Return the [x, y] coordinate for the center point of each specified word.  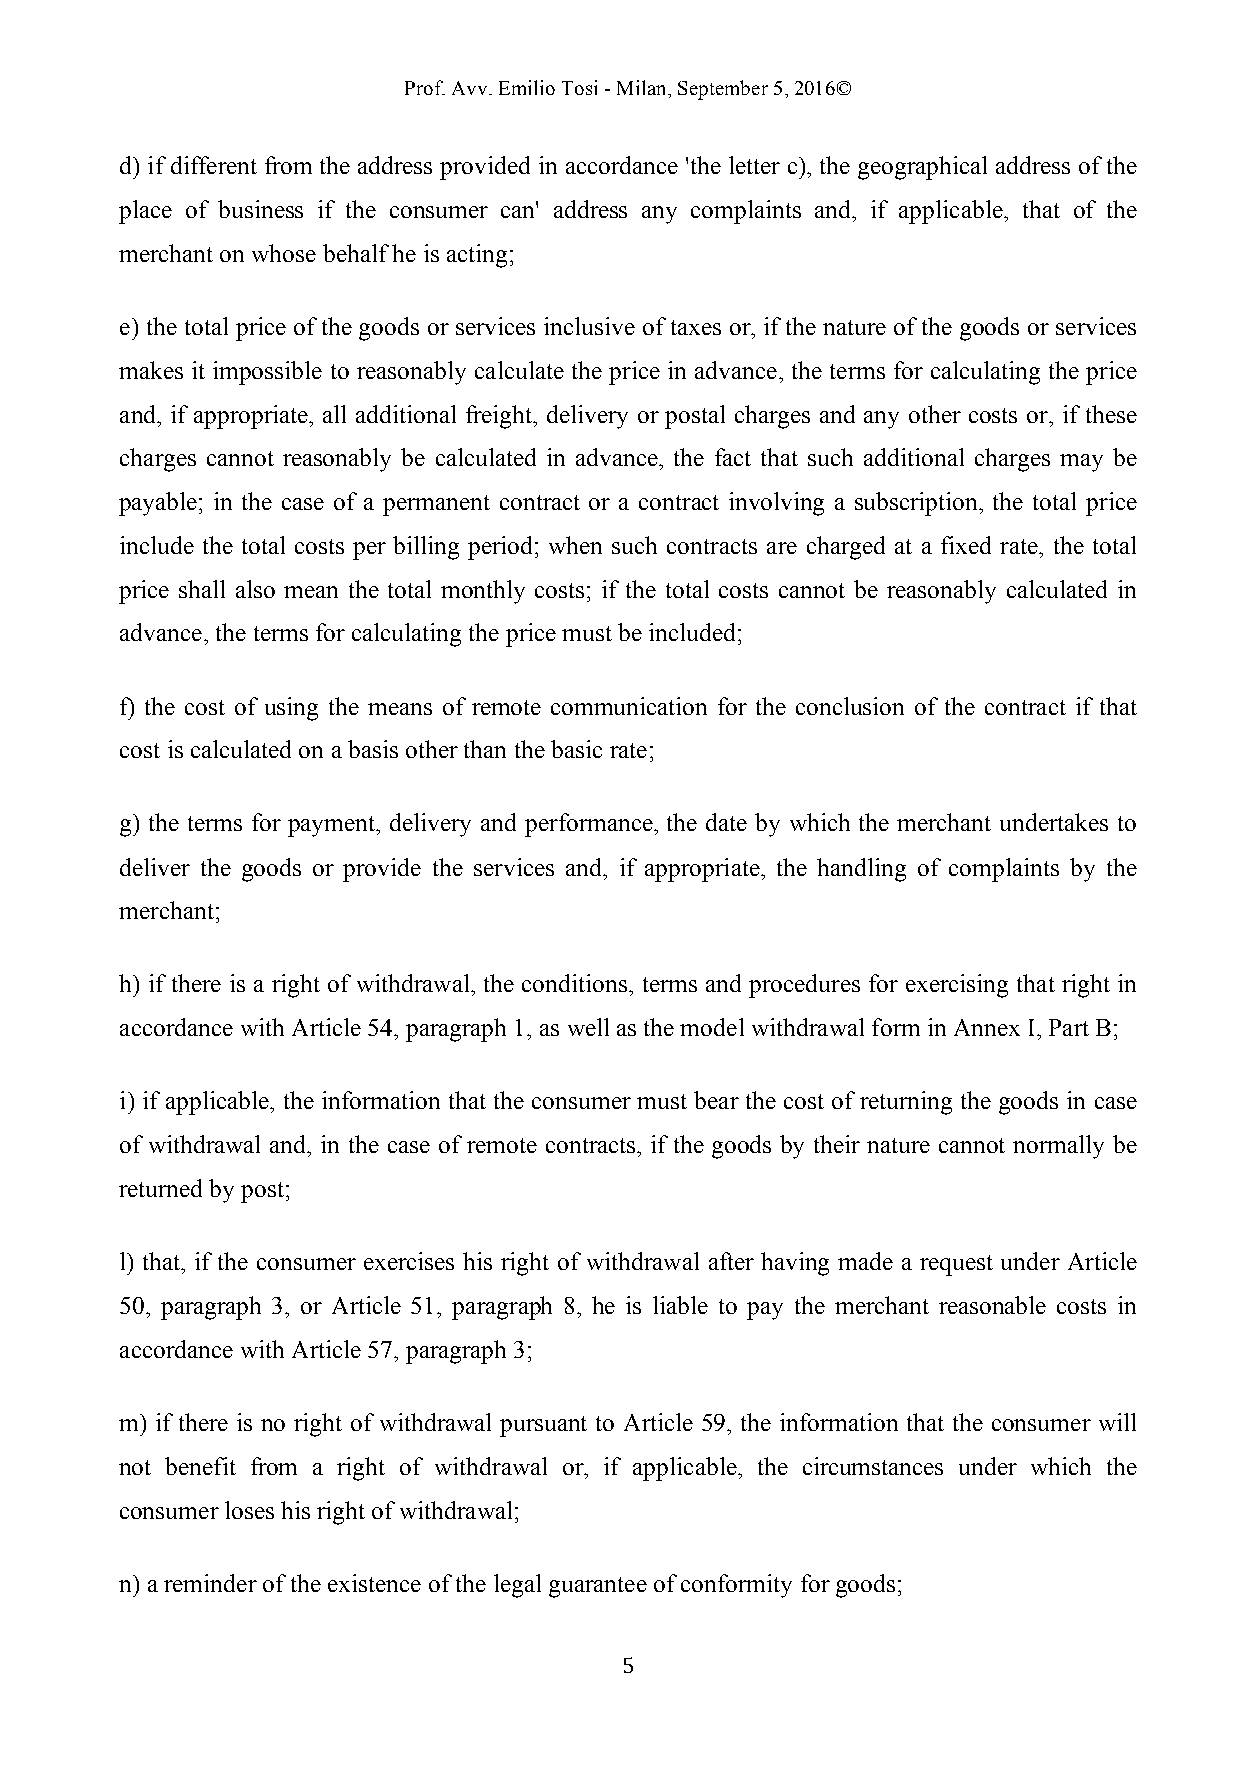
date [726, 822]
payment [333, 826]
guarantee [598, 1587]
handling [861, 870]
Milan [643, 87]
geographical [922, 168]
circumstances [873, 1466]
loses [249, 1510]
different [214, 165]
